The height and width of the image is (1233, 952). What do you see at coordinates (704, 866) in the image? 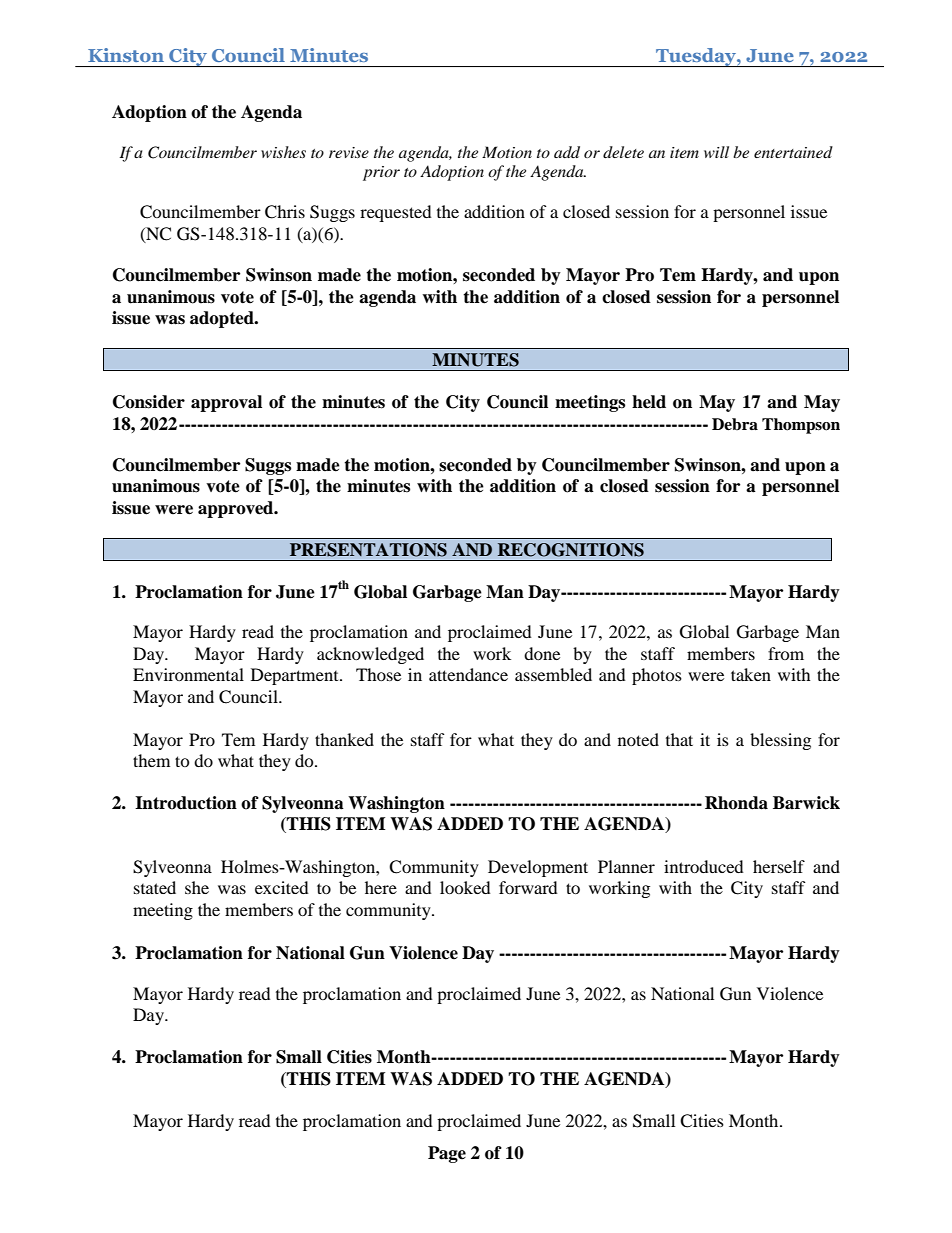
I see `introduced` at bounding box center [704, 866].
